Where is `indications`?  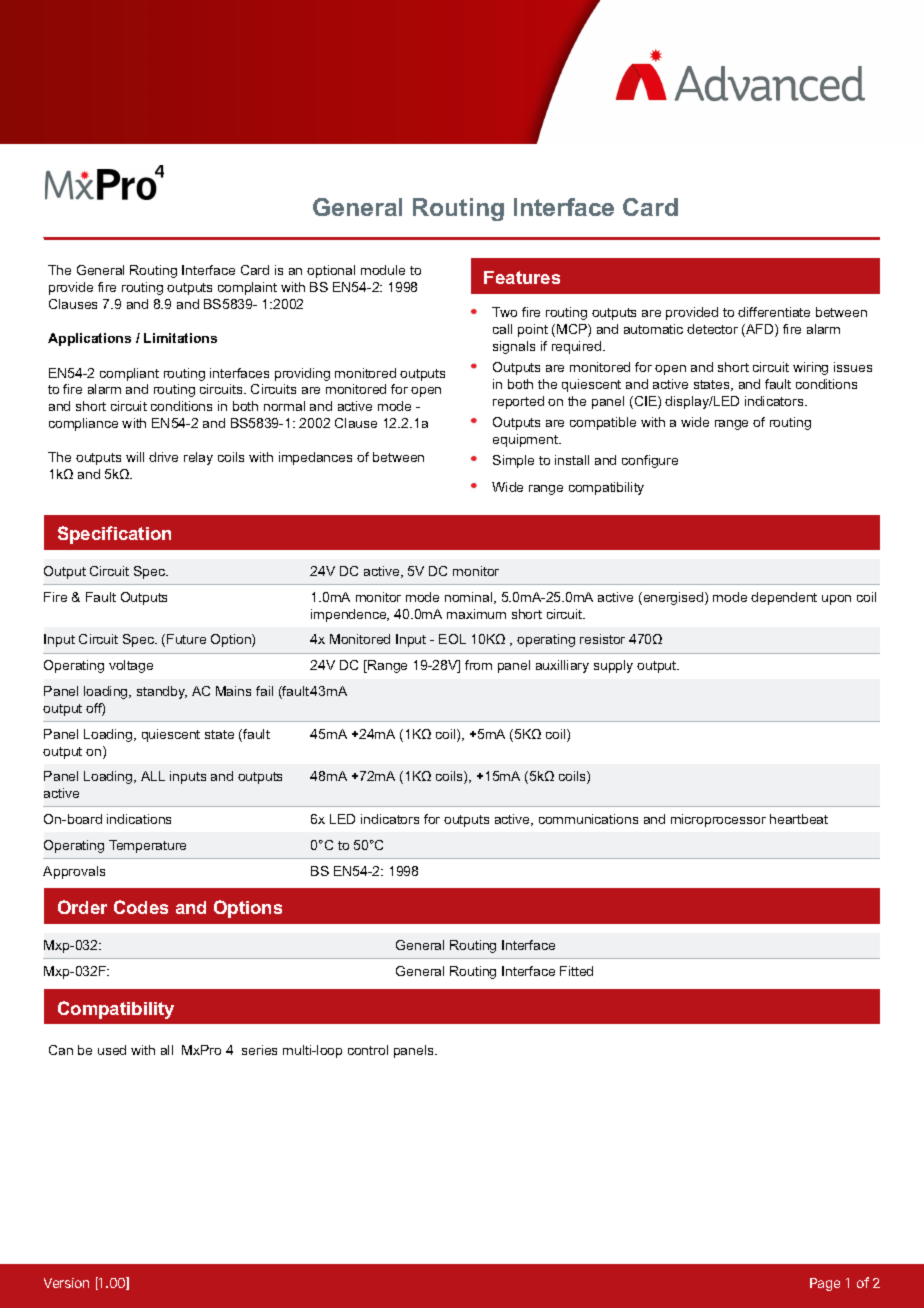 indications is located at coordinates (139, 819).
